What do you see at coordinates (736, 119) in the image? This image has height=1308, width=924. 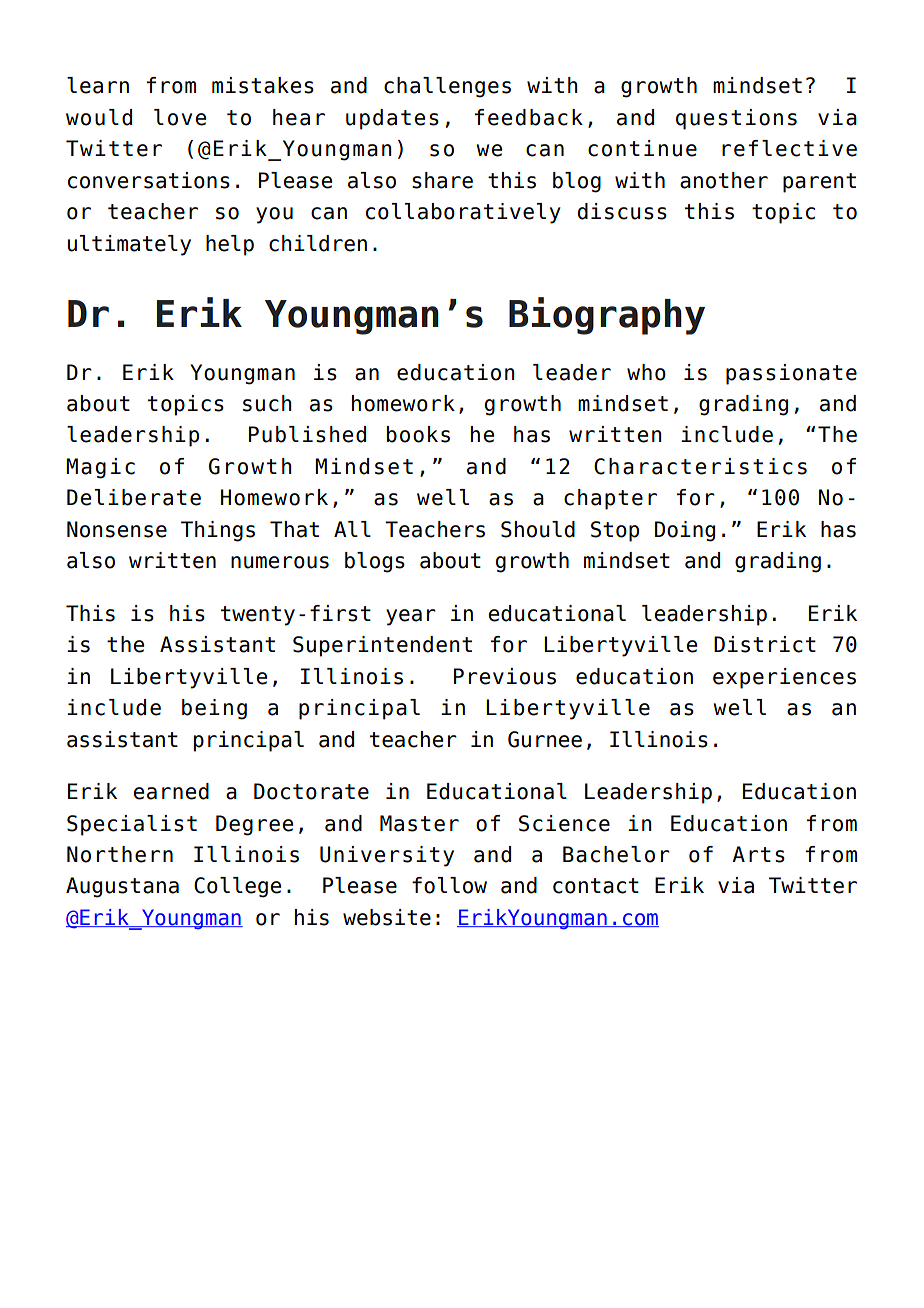 I see `questions` at bounding box center [736, 119].
